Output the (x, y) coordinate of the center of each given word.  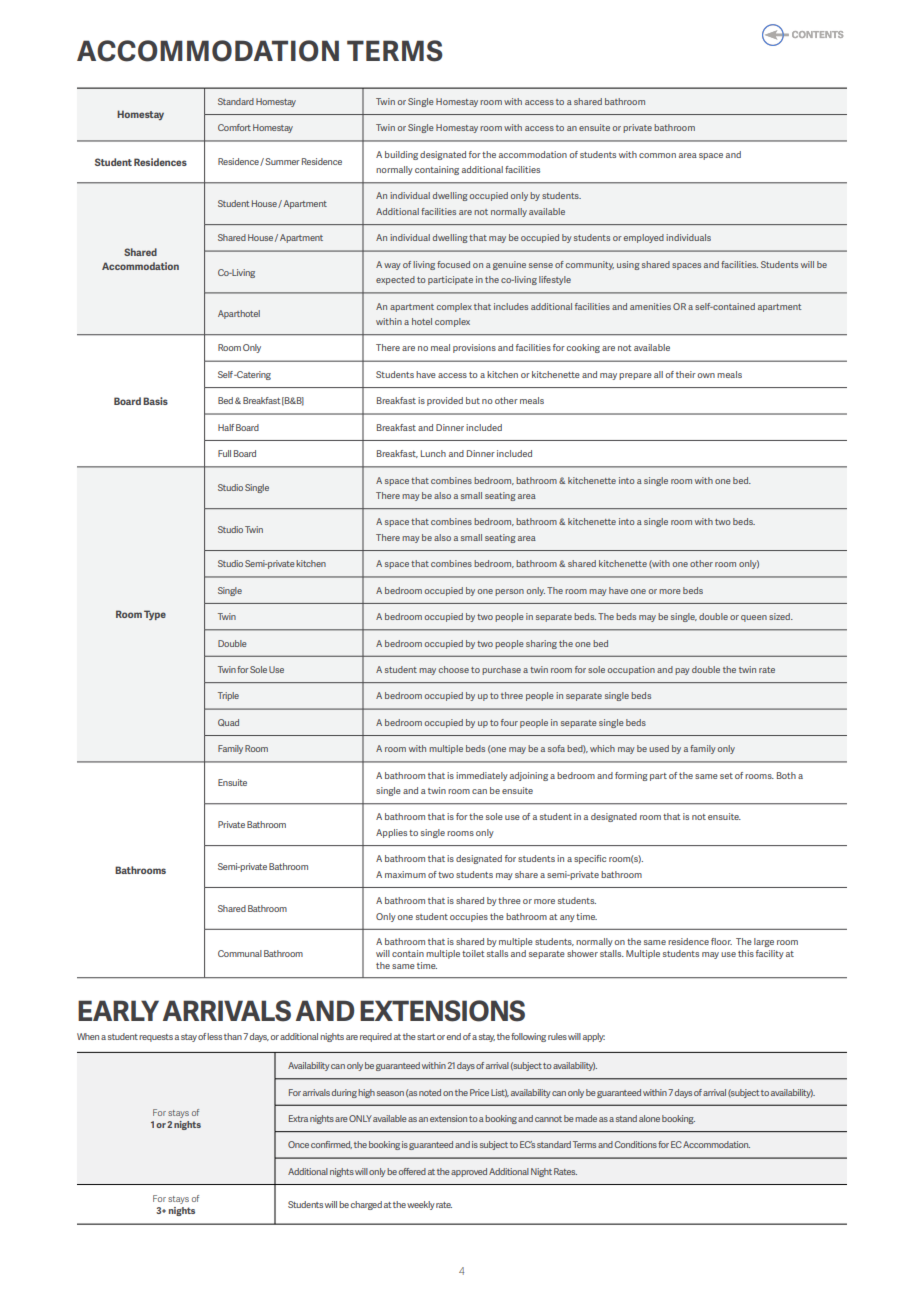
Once (298, 1144)
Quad (228, 722)
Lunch (433, 453)
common (657, 155)
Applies (391, 833)
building (401, 155)
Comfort (234, 127)
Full (224, 453)
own (706, 375)
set (726, 776)
